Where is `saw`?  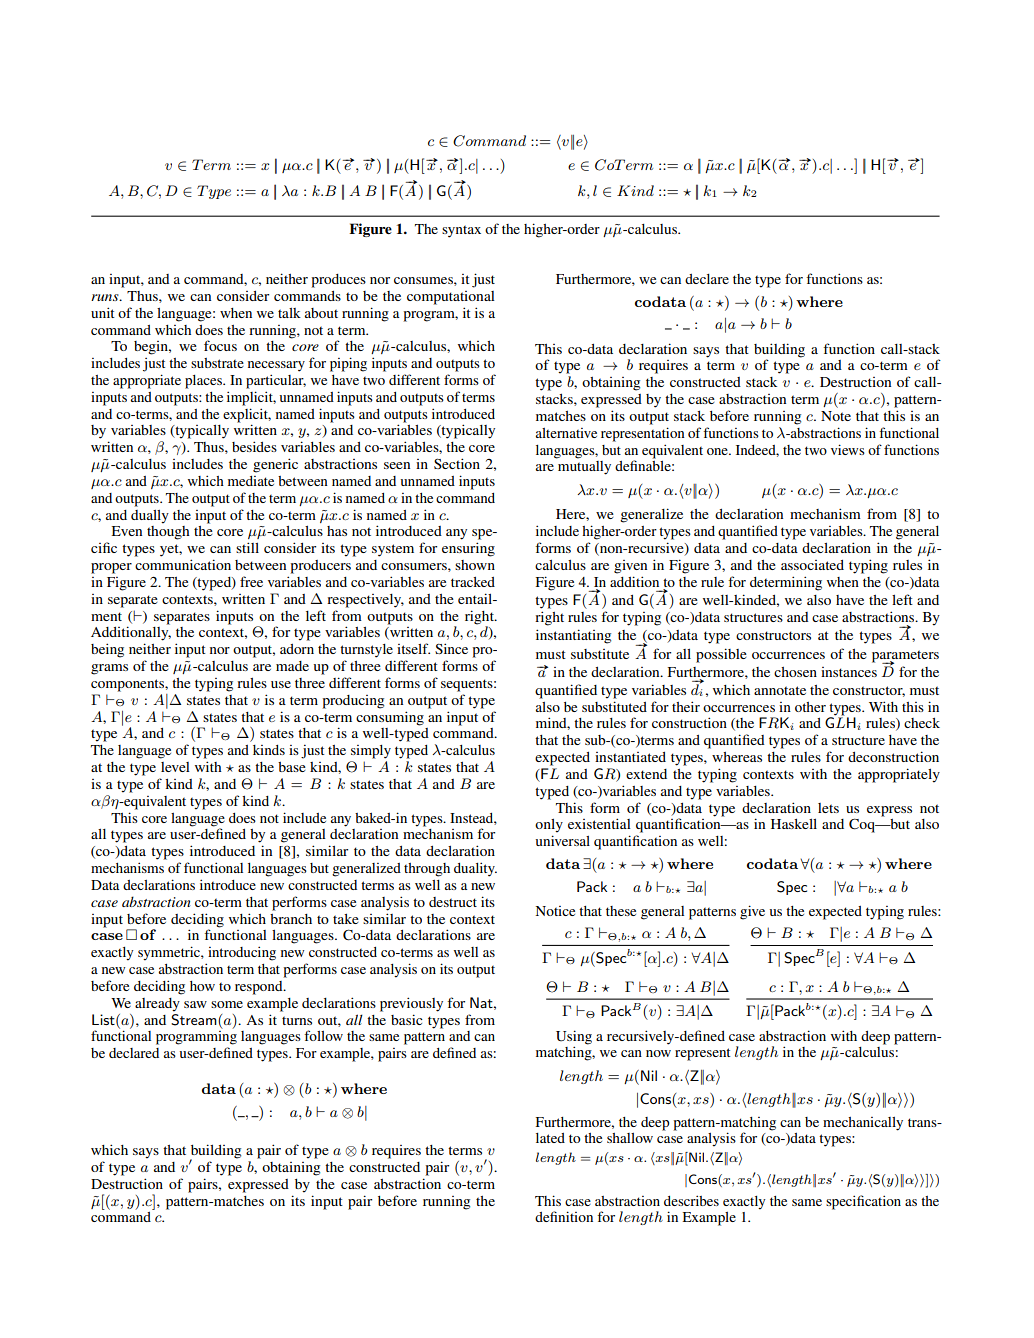
saw is located at coordinates (195, 1004).
